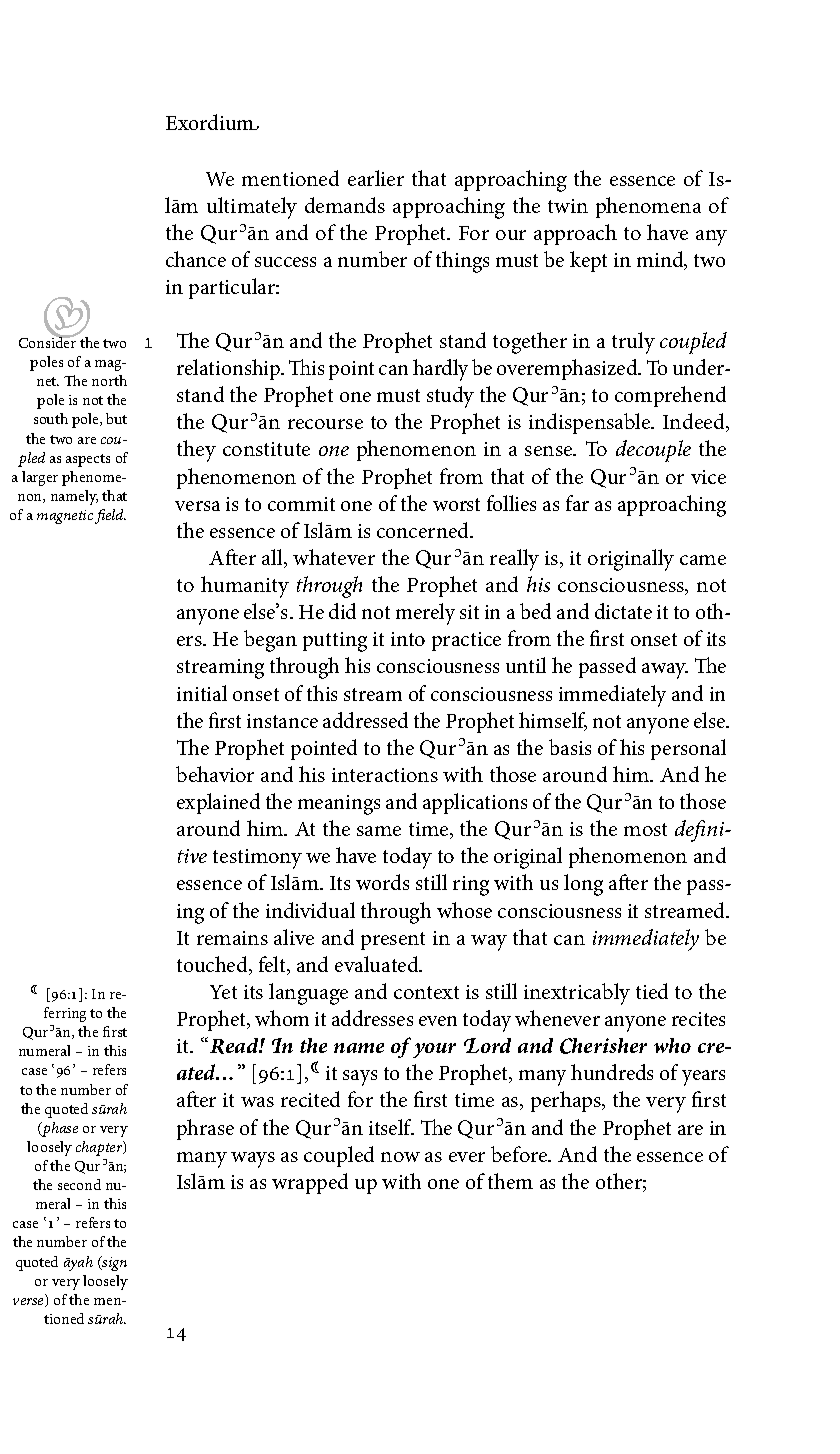 This screenshot has width=840, height=1454. I want to click on wrapped, so click(310, 1183).
